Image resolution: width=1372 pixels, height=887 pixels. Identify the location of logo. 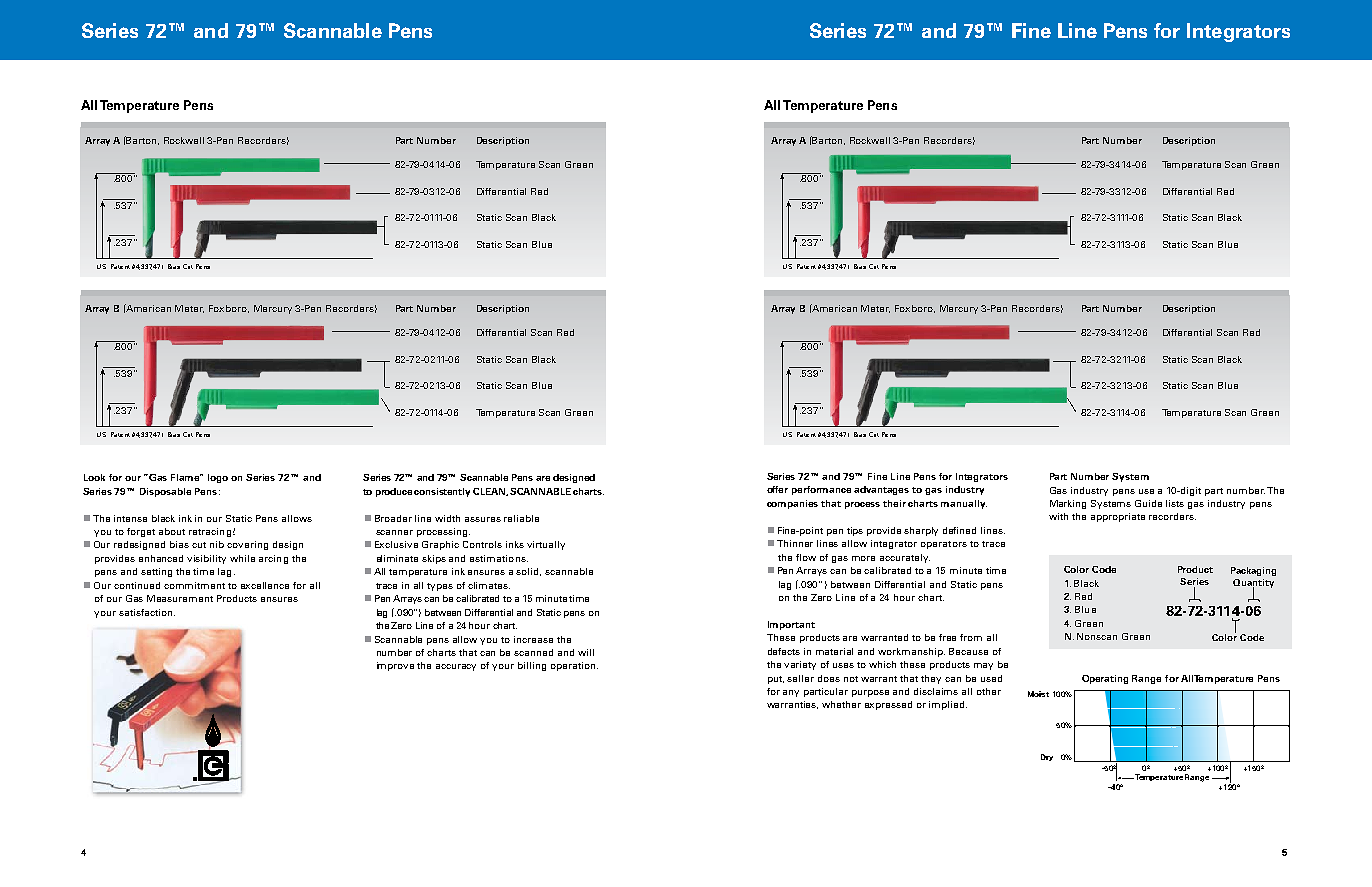
(218, 478).
